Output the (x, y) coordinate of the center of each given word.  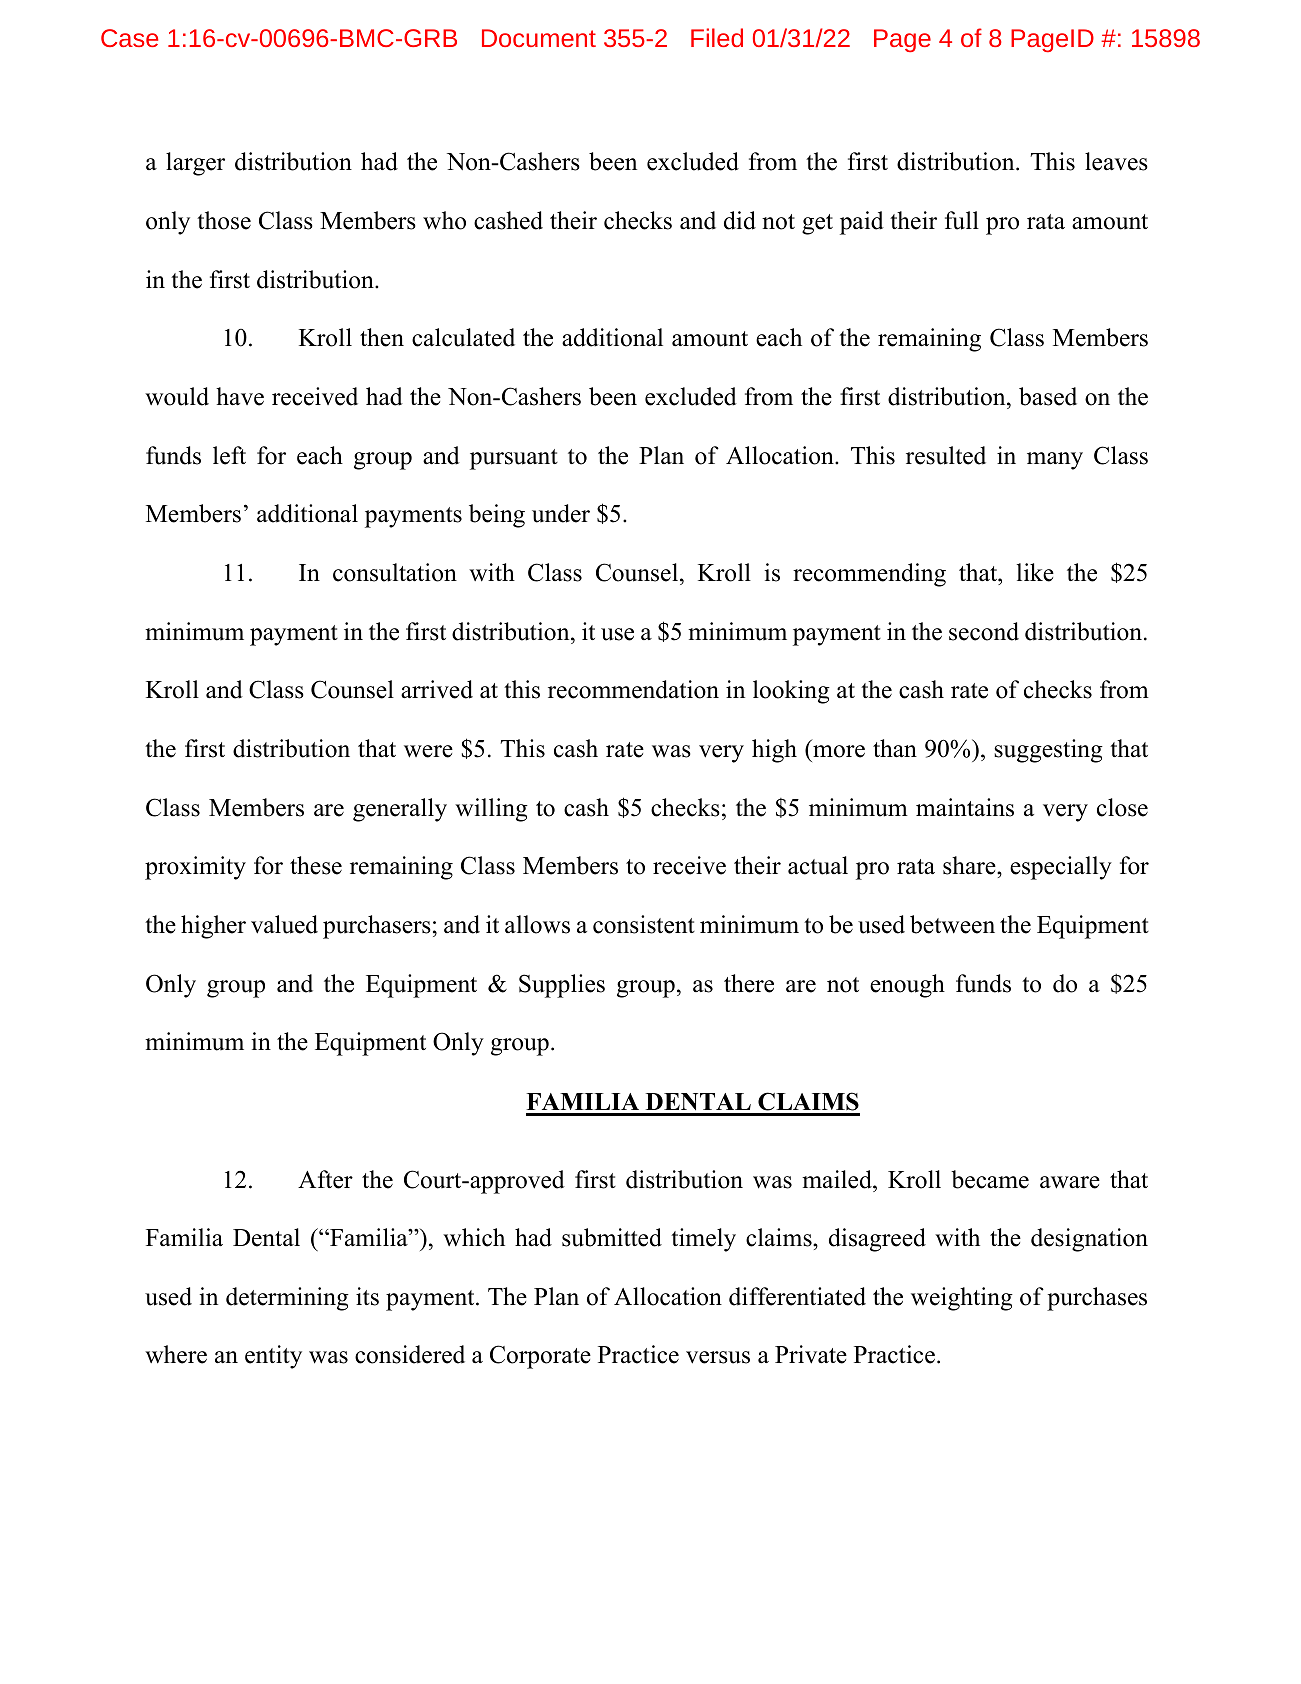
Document (539, 38)
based (1048, 396)
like (1035, 572)
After (325, 1179)
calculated (463, 337)
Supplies (562, 986)
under (561, 513)
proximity (195, 868)
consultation (395, 572)
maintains (965, 807)
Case (129, 38)
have (240, 396)
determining (287, 1299)
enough (907, 986)
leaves (1116, 161)
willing (491, 810)
